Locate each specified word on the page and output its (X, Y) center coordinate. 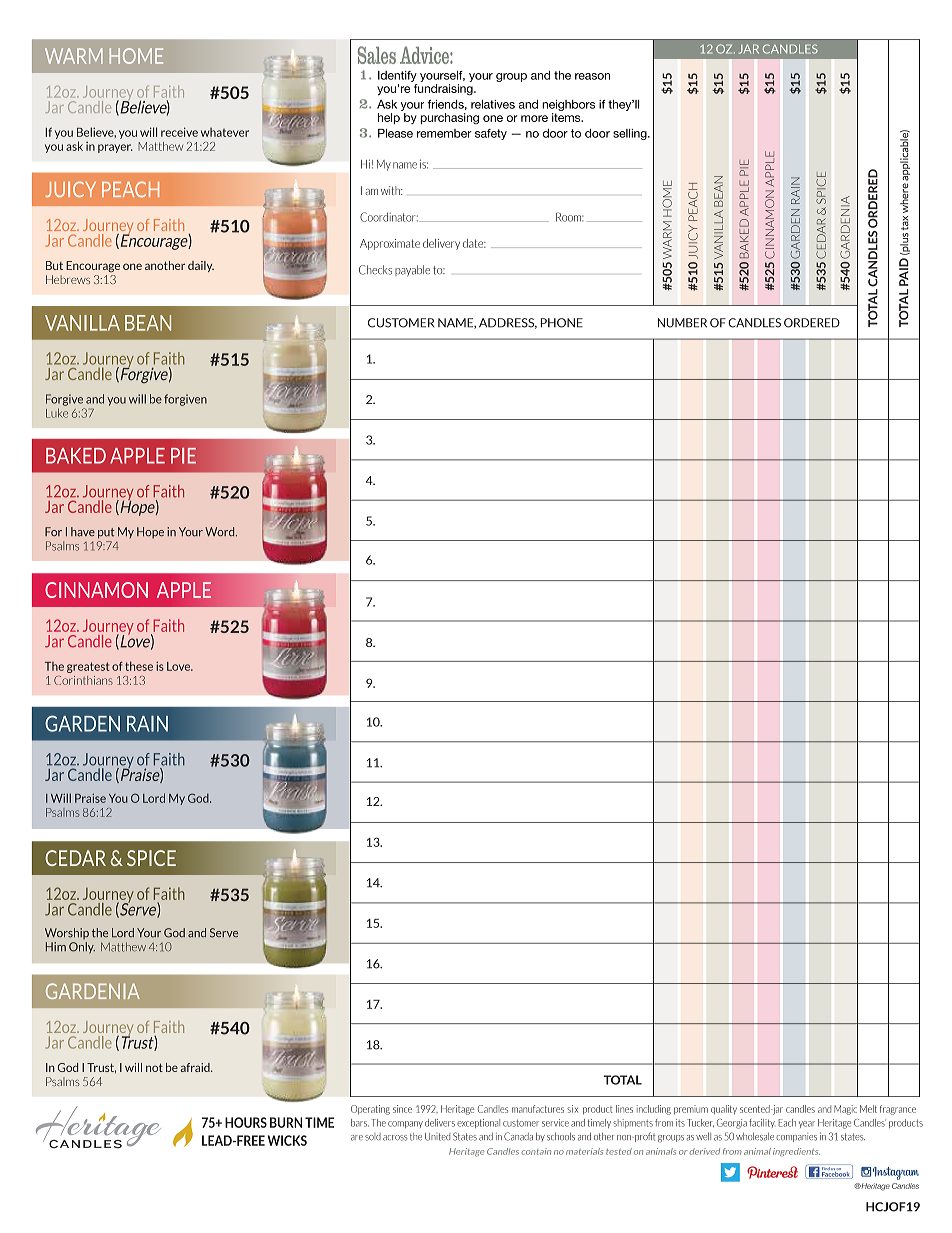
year (807, 1124)
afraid (196, 1067)
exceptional (478, 1123)
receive (179, 132)
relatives (493, 104)
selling (631, 134)
